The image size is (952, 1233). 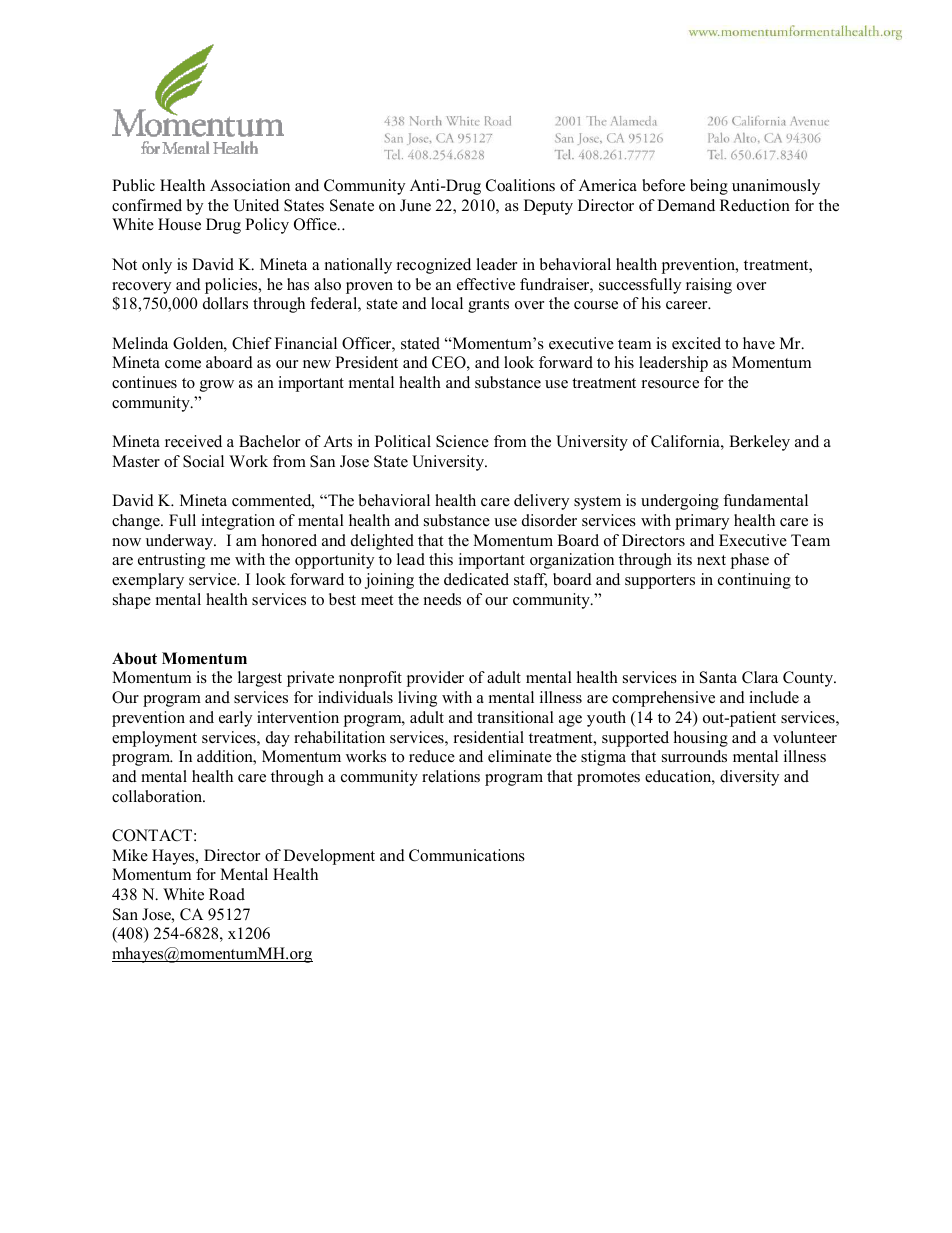 What do you see at coordinates (759, 443) in the screenshot?
I see `Berkeley` at bounding box center [759, 443].
